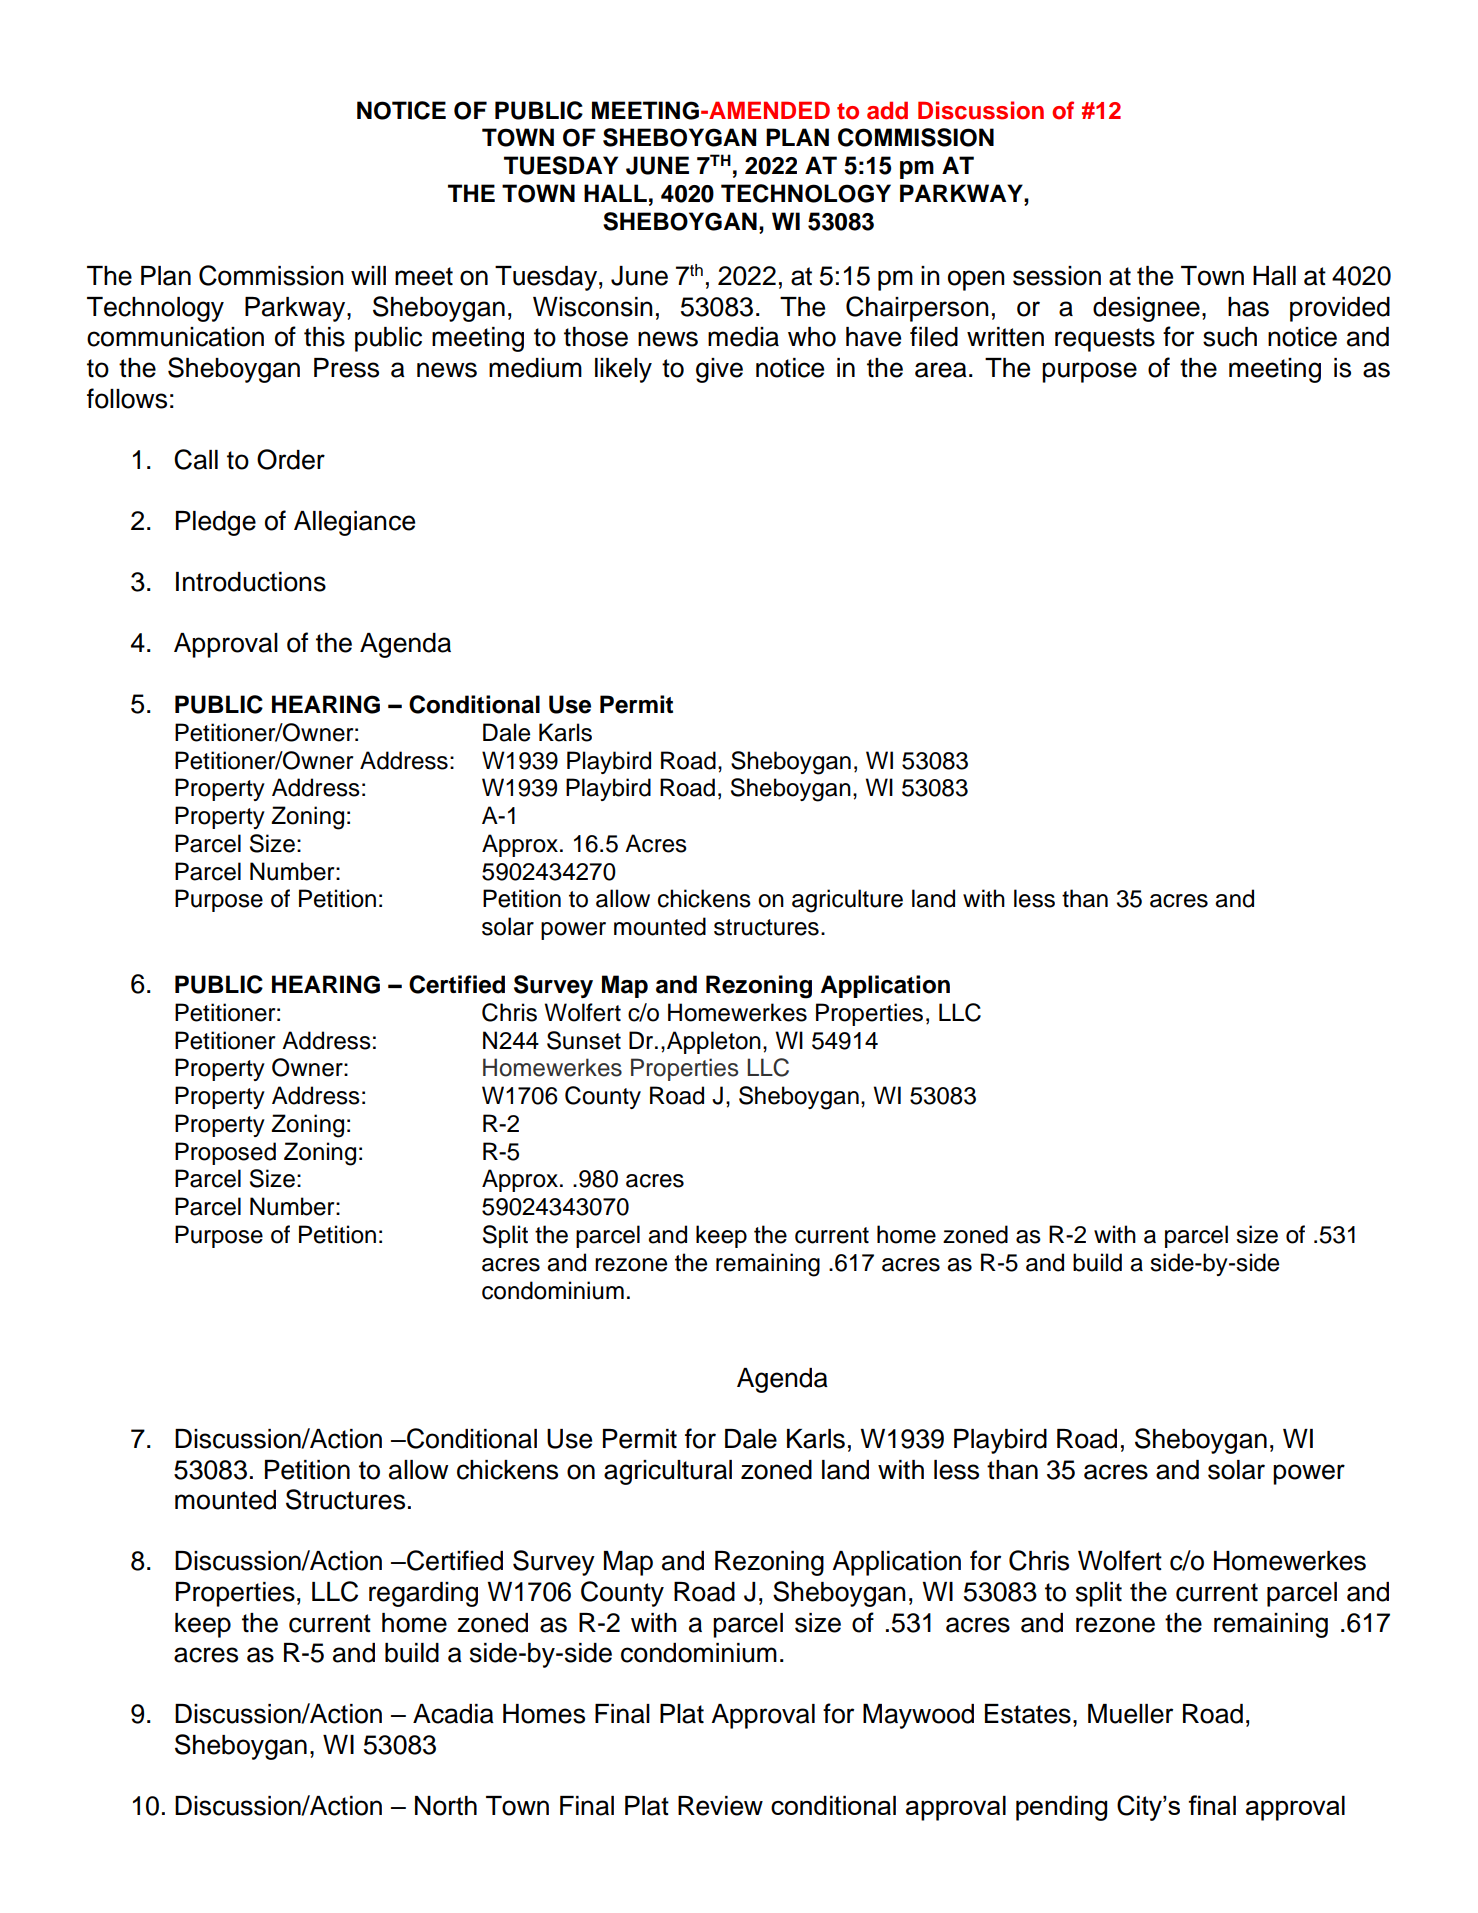 Image resolution: width=1478 pixels, height=1913 pixels. What do you see at coordinates (743, 337) in the screenshot?
I see `media` at bounding box center [743, 337].
